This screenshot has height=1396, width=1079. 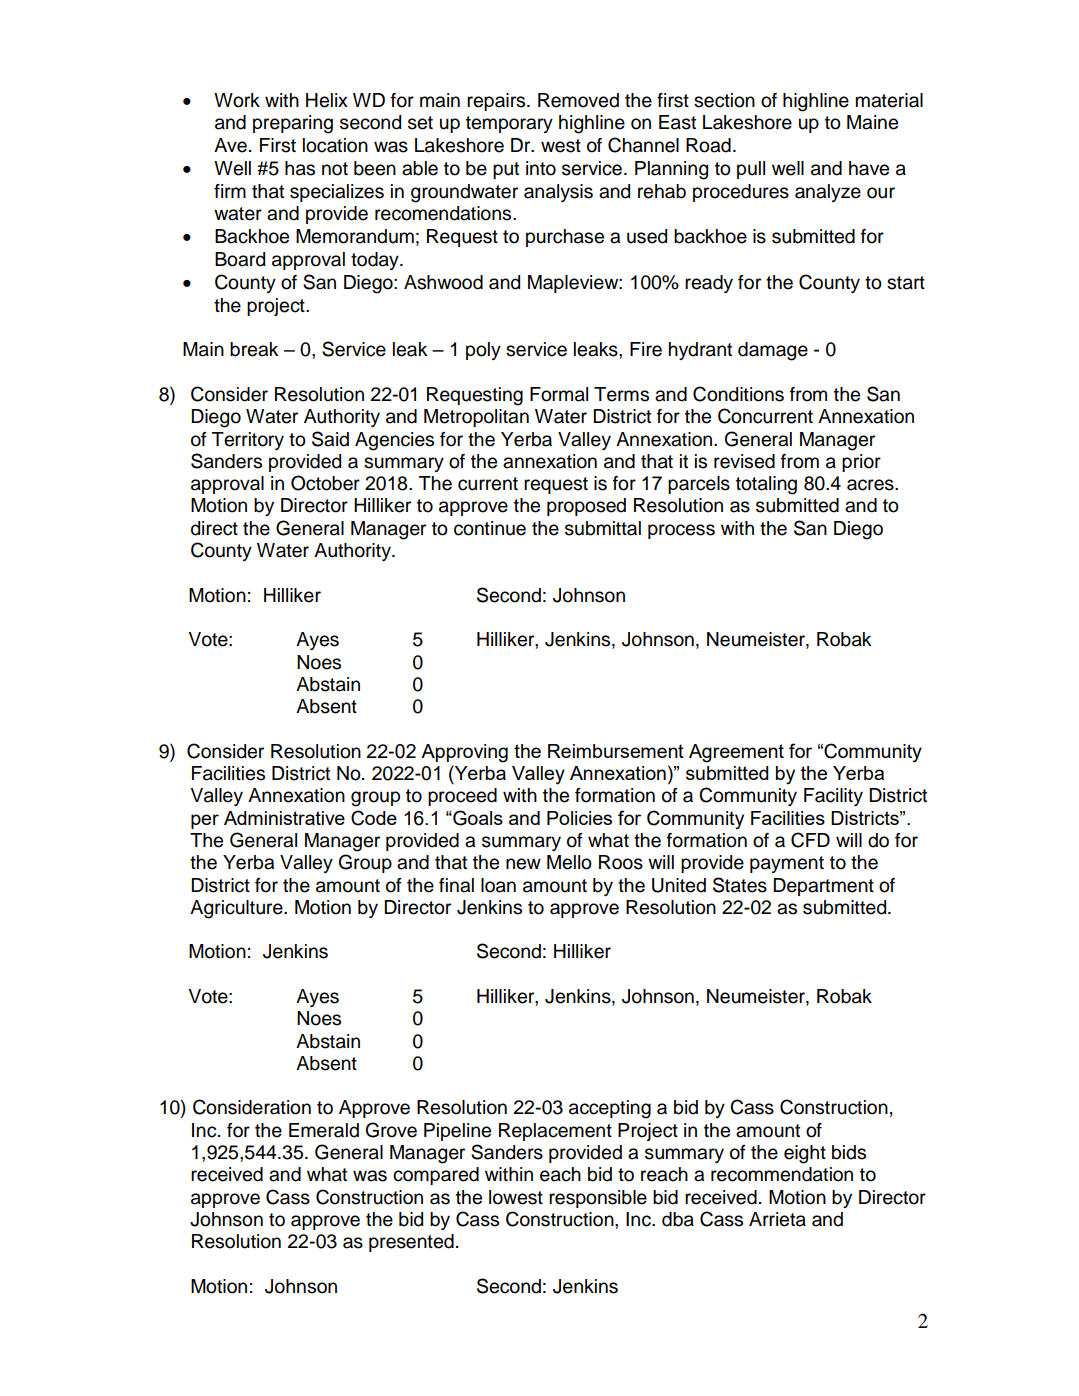 I want to click on into, so click(x=541, y=168).
